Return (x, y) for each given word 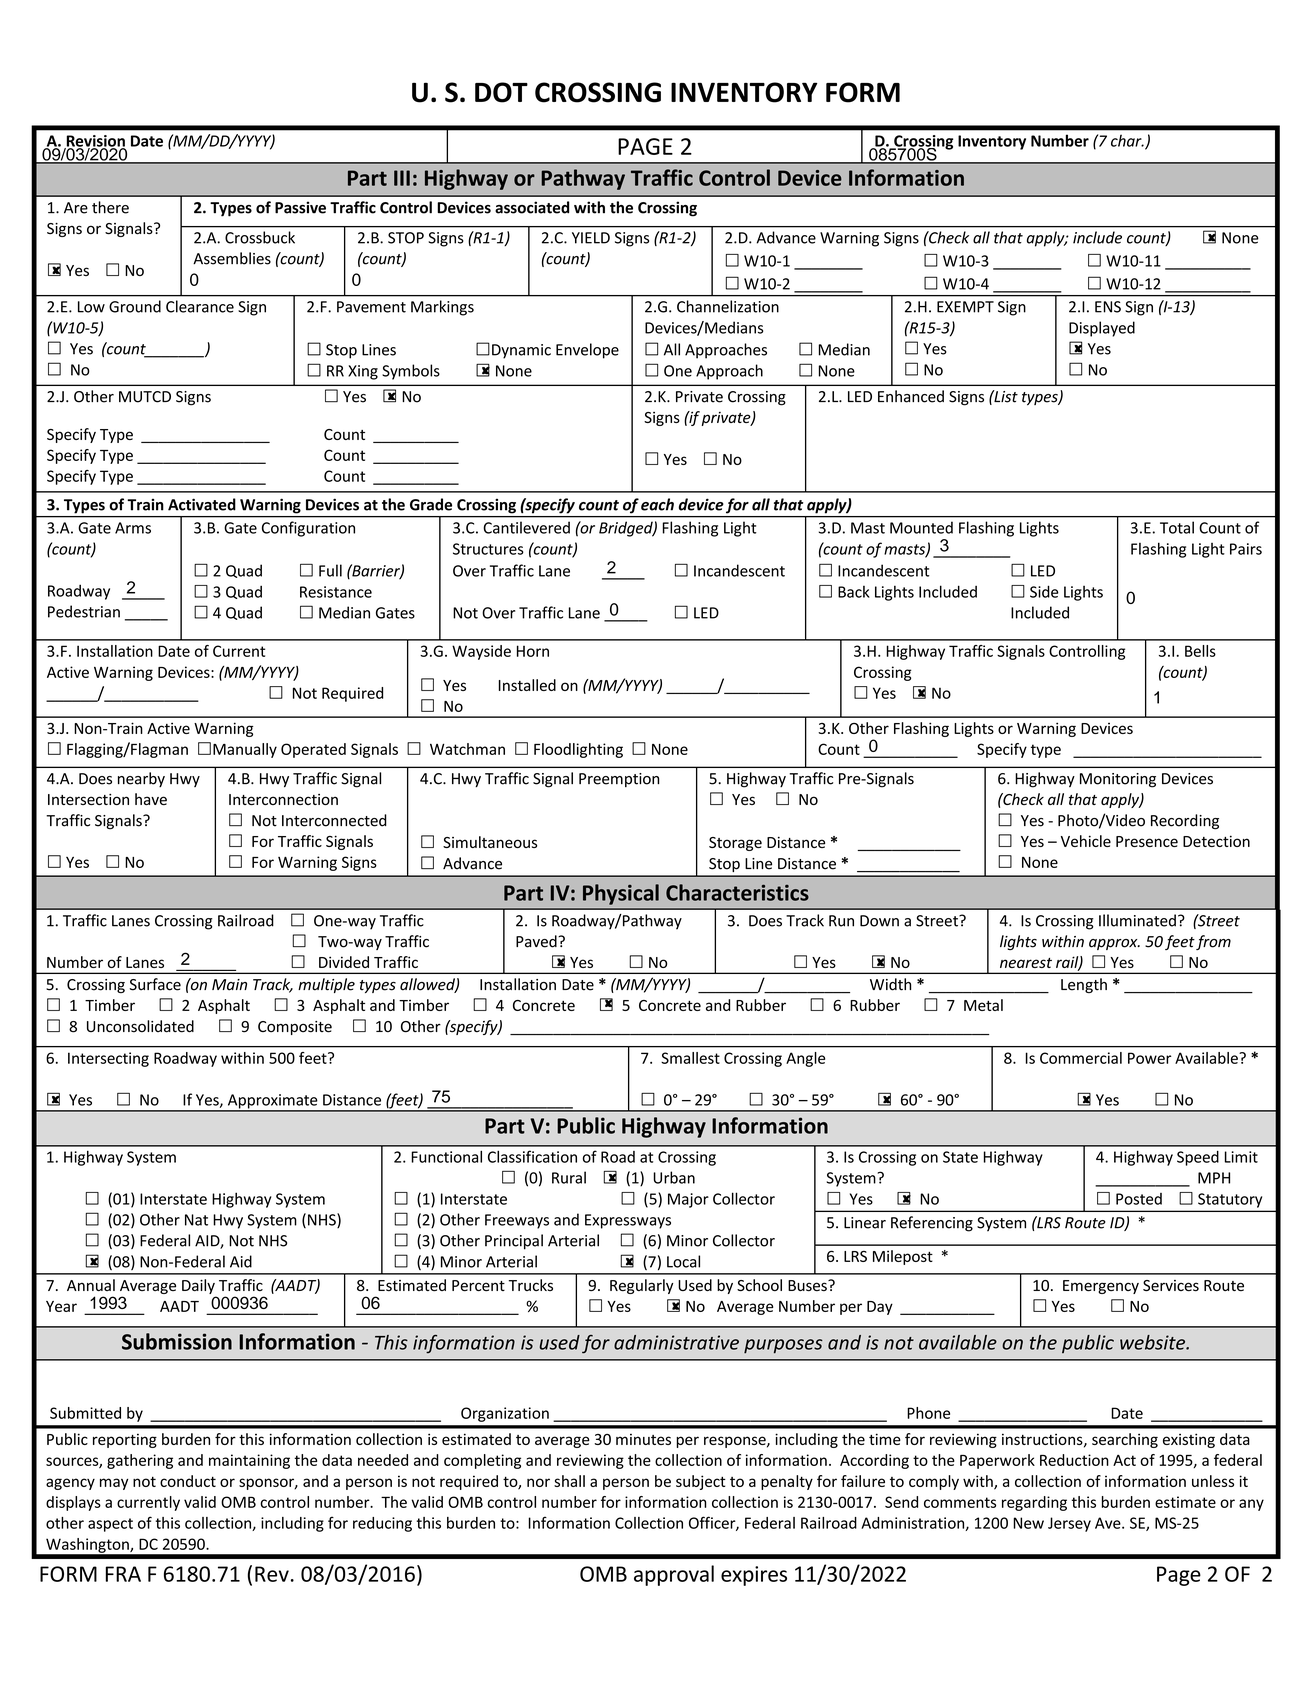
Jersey (1069, 1524)
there (110, 207)
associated (532, 207)
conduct (188, 1481)
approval (674, 1575)
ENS (1108, 307)
